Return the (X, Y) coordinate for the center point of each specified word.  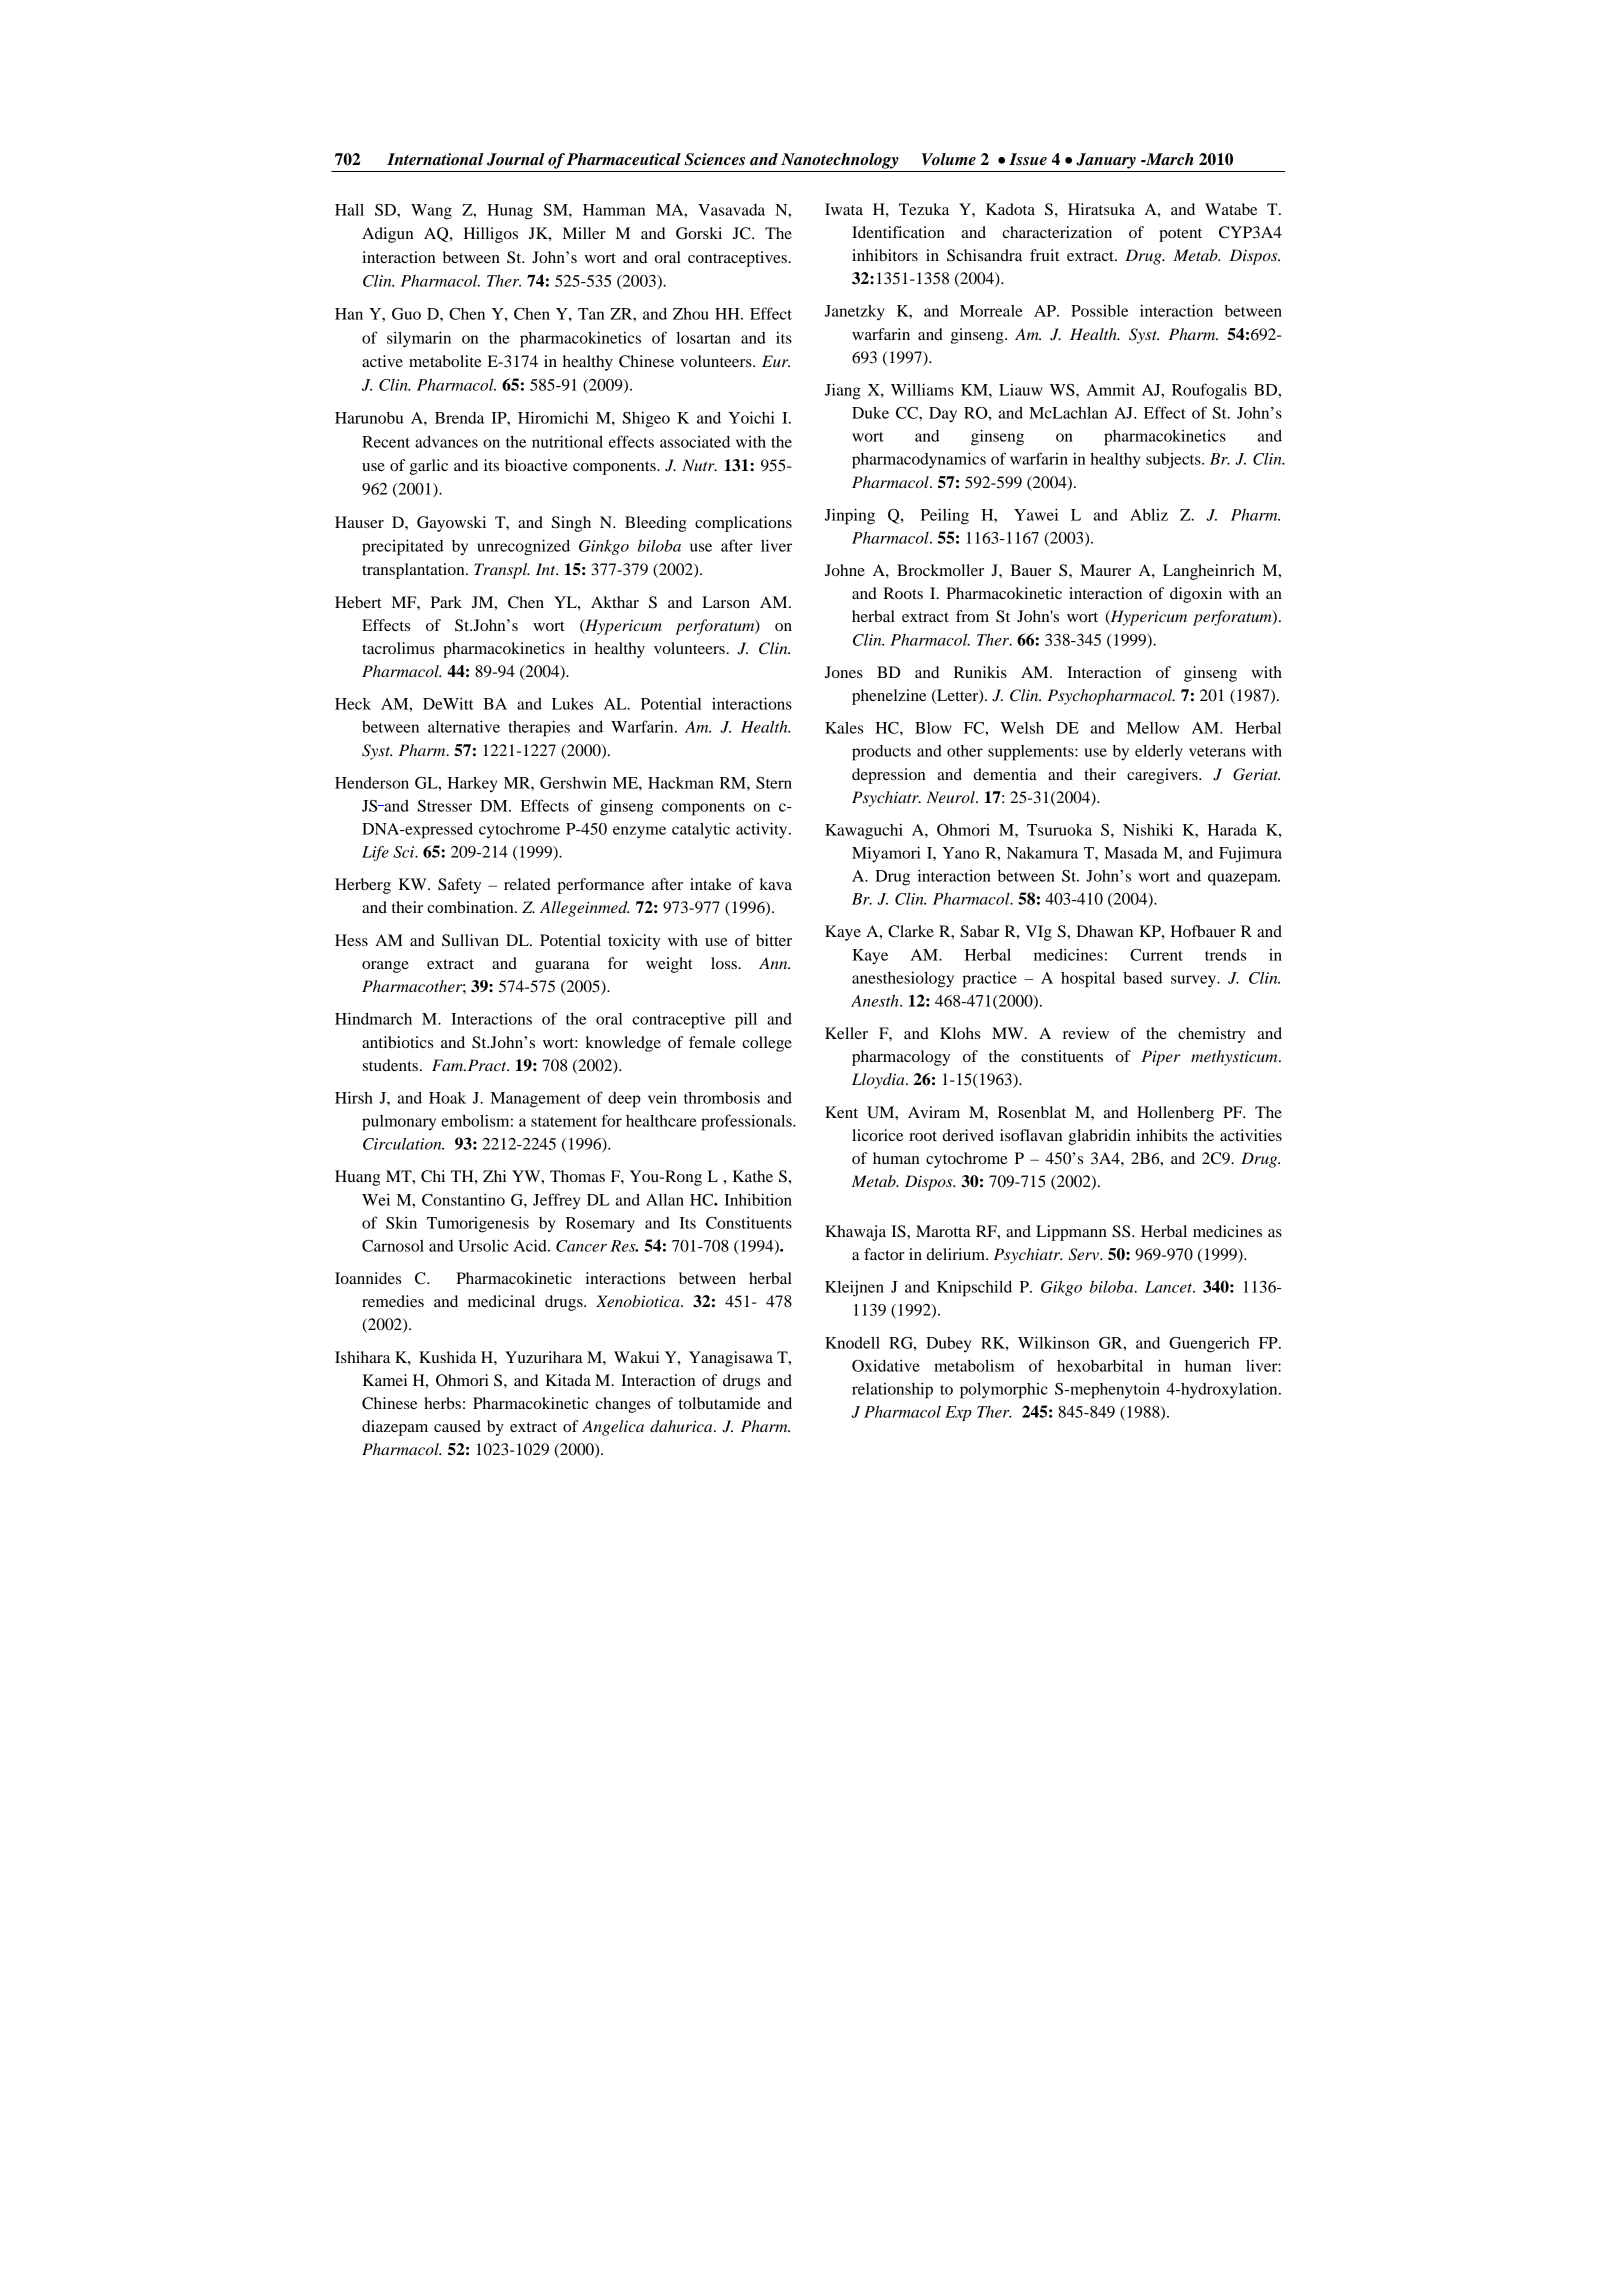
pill (746, 1020)
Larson (726, 602)
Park (446, 602)
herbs (442, 1403)
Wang (431, 212)
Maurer (1105, 570)
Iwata (844, 209)
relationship (892, 1390)
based (1143, 978)
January (1106, 161)
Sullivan (470, 940)
